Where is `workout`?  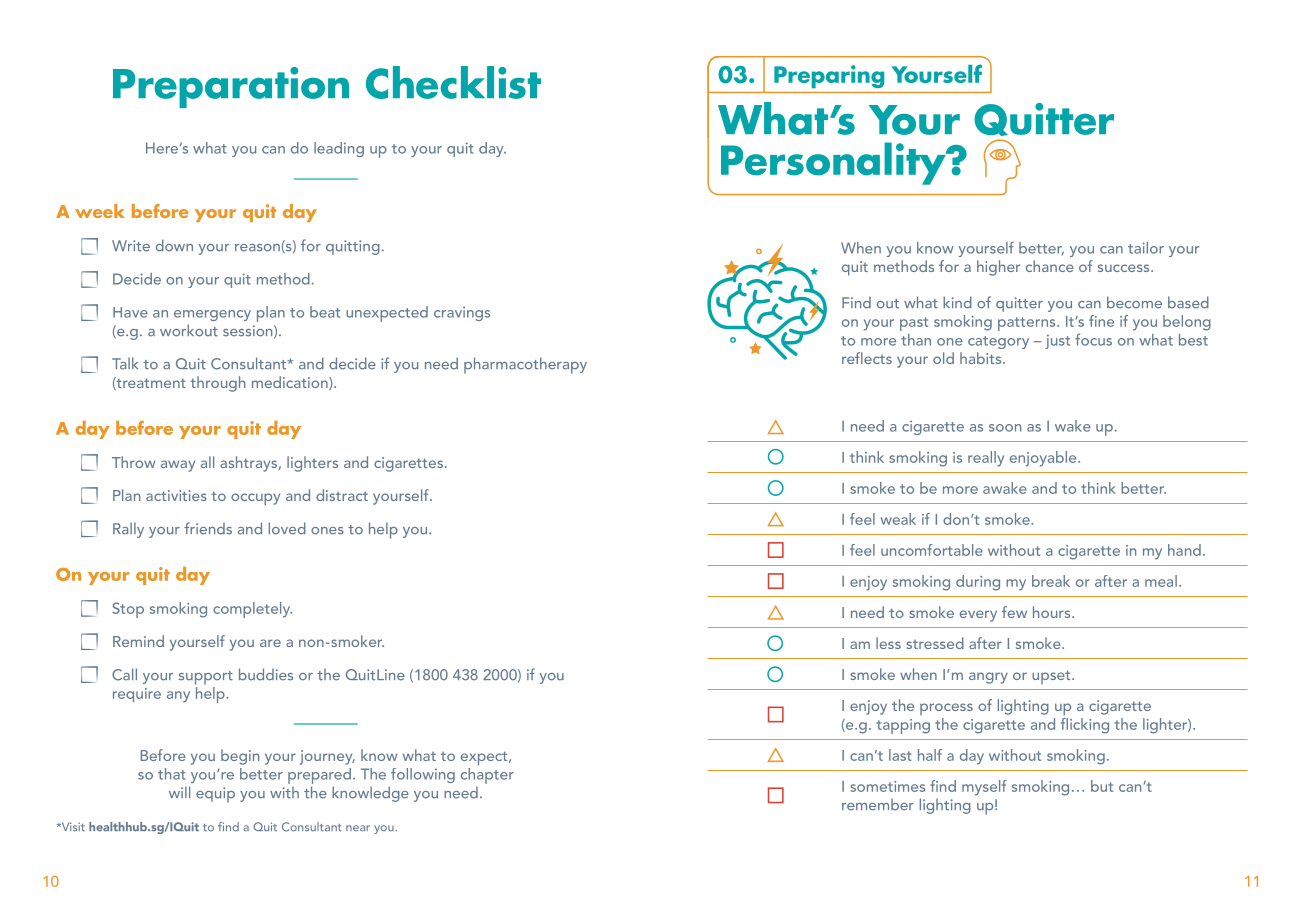
workout is located at coordinates (189, 330).
